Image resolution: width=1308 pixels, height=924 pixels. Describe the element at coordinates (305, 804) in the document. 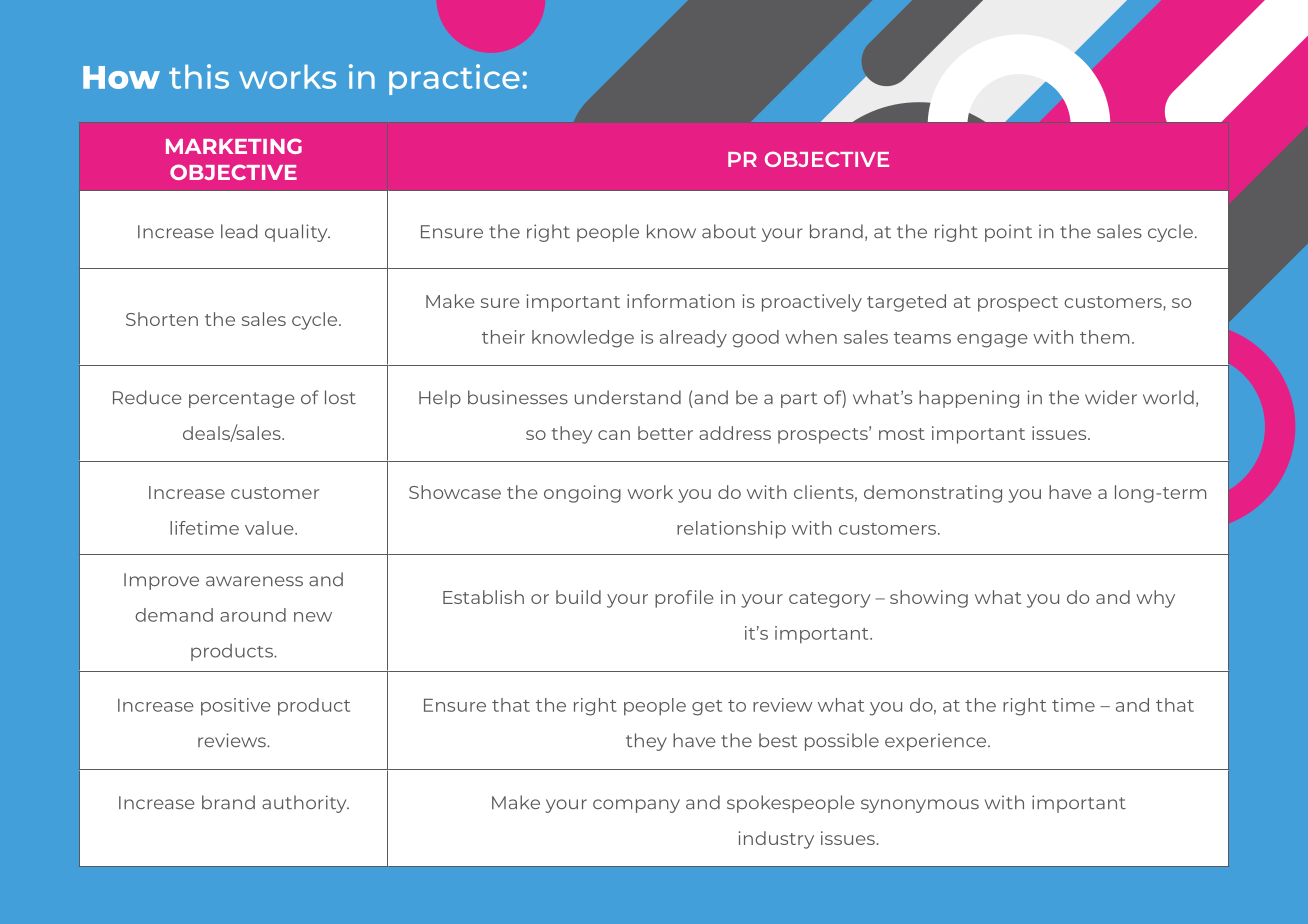

I see `authority` at that location.
